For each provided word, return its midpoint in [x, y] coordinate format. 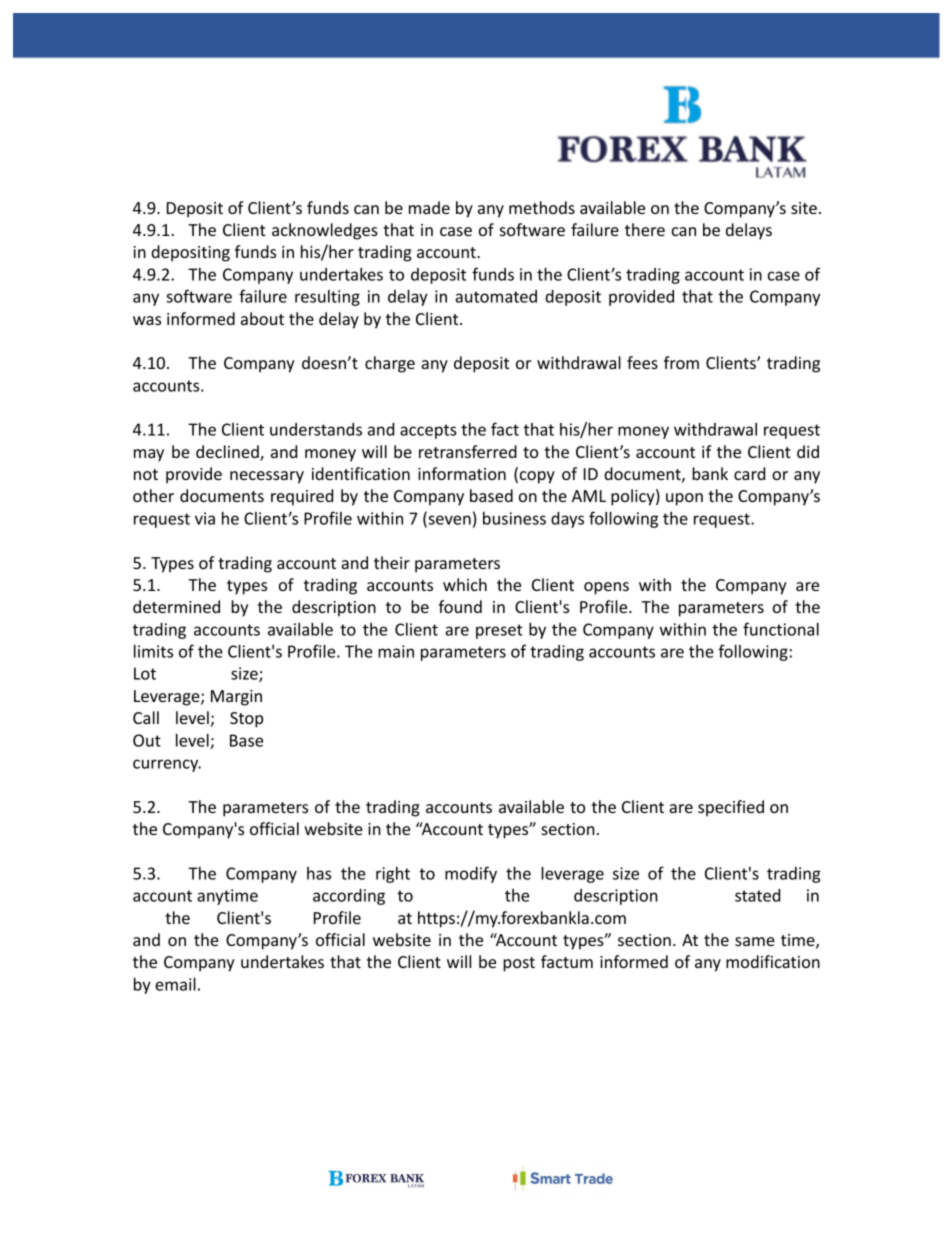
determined [176, 606]
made [429, 207]
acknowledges [325, 231]
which [465, 584]
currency [167, 765]
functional [781, 629]
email [175, 984]
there [645, 229]
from [681, 362]
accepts [428, 431]
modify [471, 874]
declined [228, 453]
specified [731, 808]
